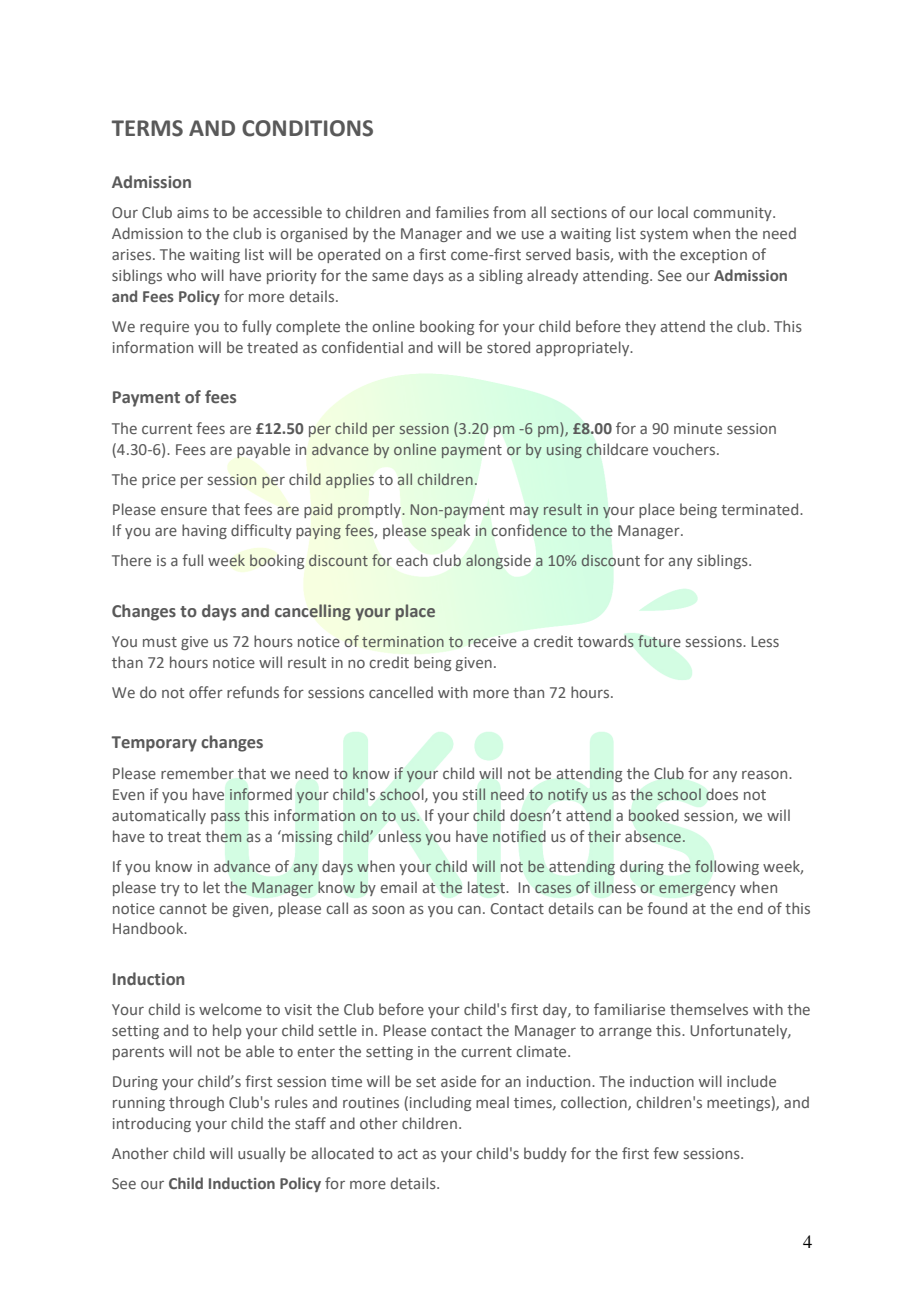  What do you see at coordinates (659, 641) in the page?
I see `future` at bounding box center [659, 641].
